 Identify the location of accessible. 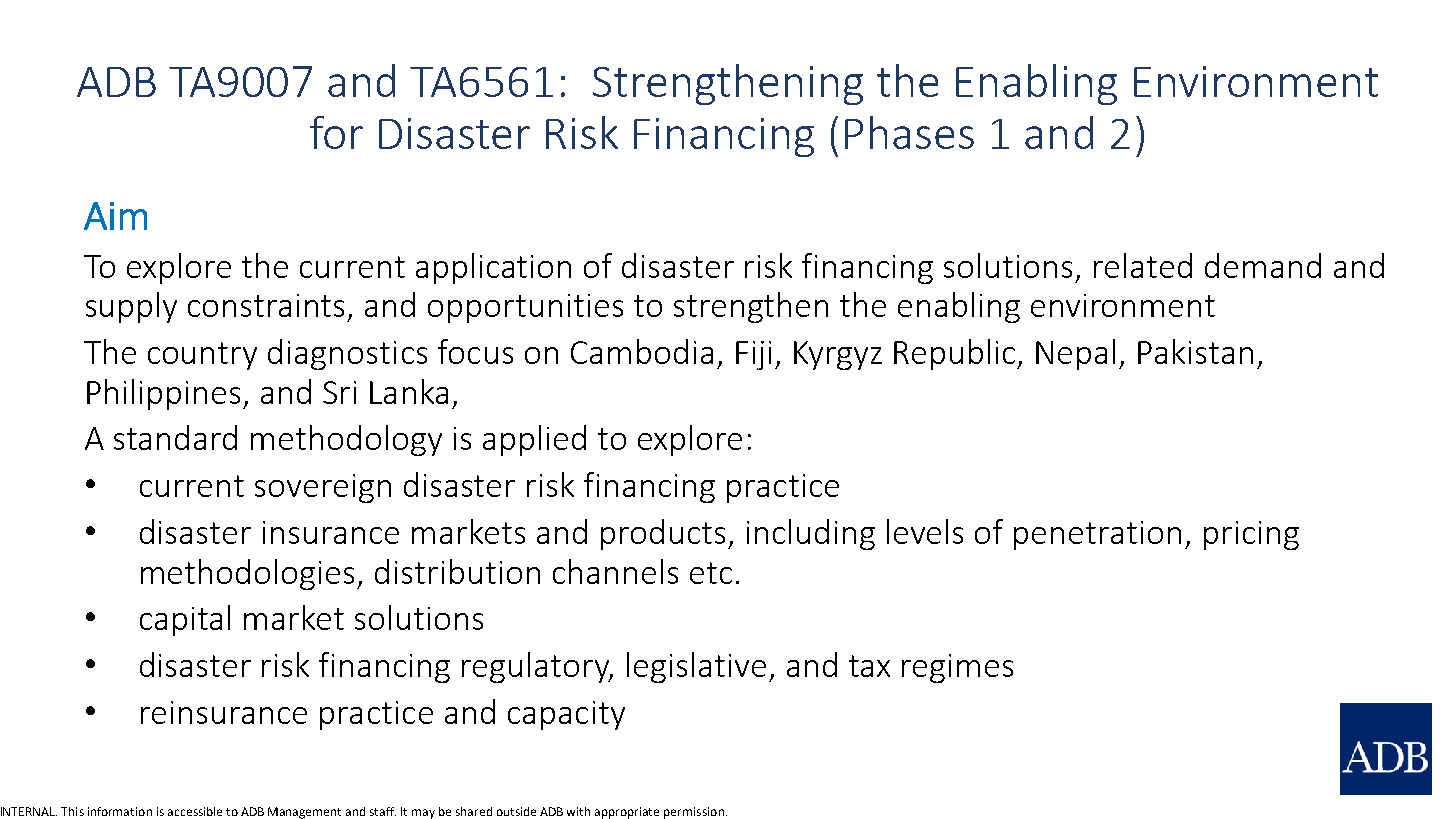
(195, 811).
